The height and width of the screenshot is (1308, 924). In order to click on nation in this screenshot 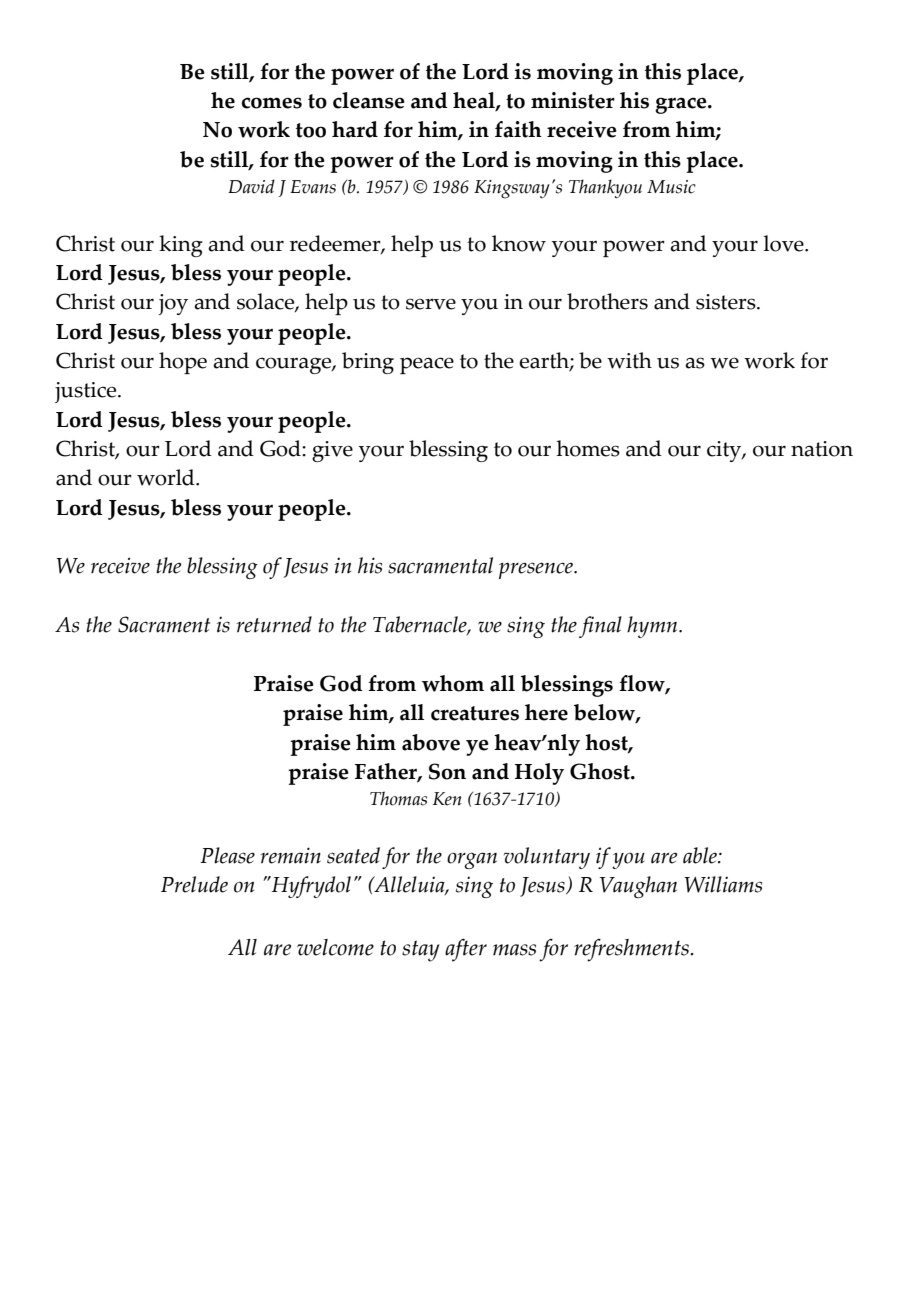, I will do `click(822, 449)`.
